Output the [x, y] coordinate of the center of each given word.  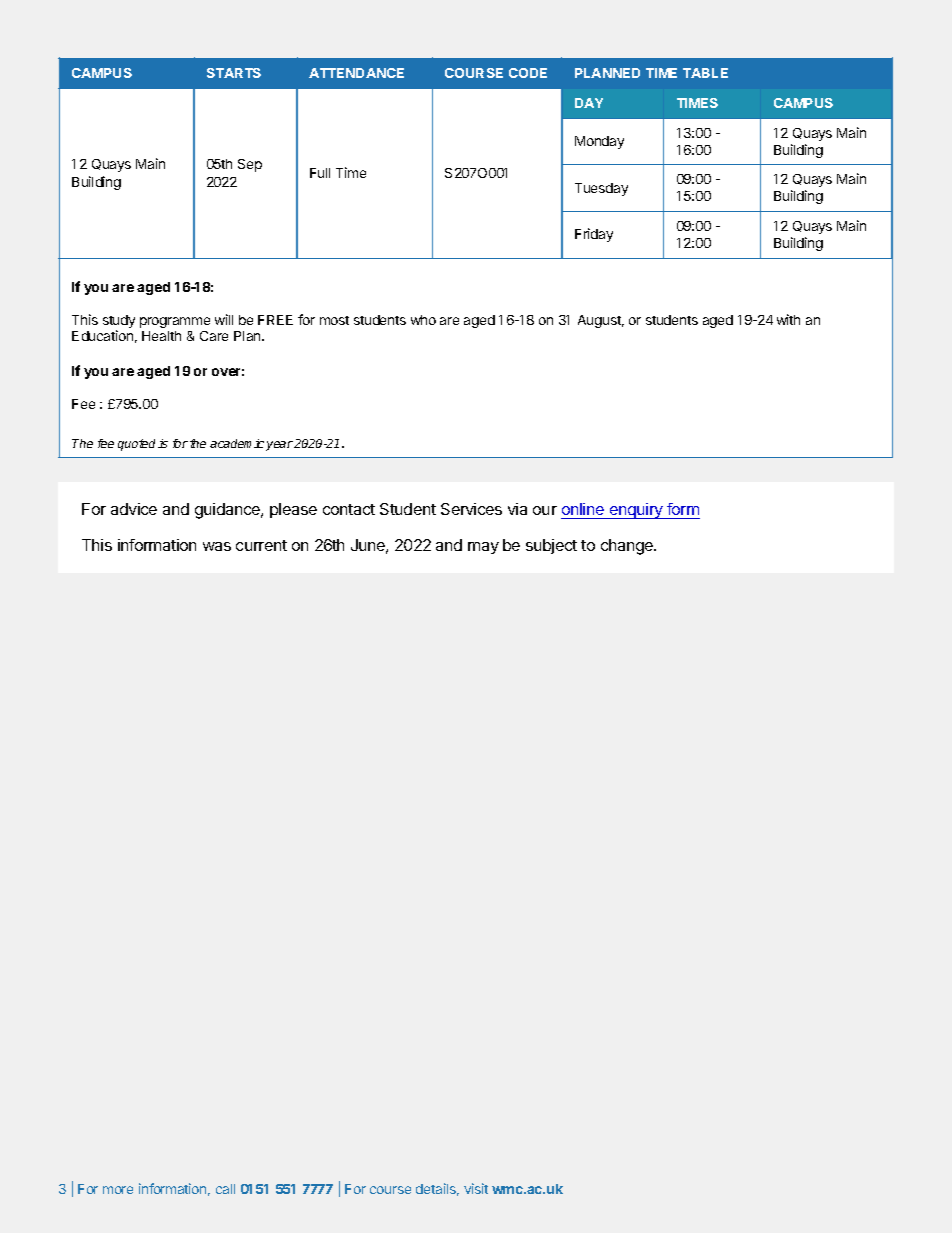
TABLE [705, 73]
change [628, 547]
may [483, 548]
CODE [528, 73]
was [217, 546]
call [225, 1189]
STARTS [234, 73]
